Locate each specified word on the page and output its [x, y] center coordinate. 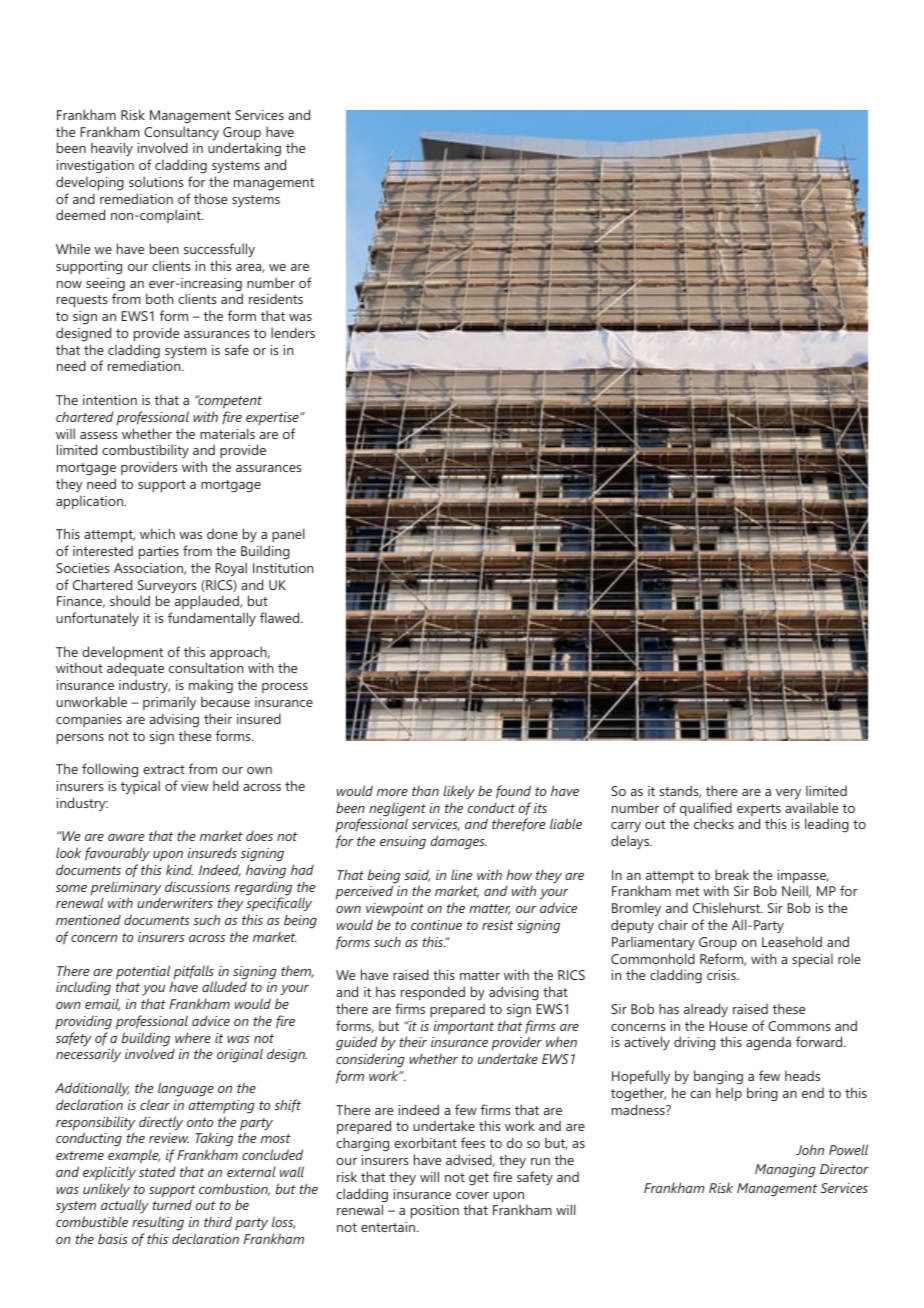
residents [276, 299]
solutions [156, 181]
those [210, 198]
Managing [785, 1171]
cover [472, 1195]
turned [172, 1204]
